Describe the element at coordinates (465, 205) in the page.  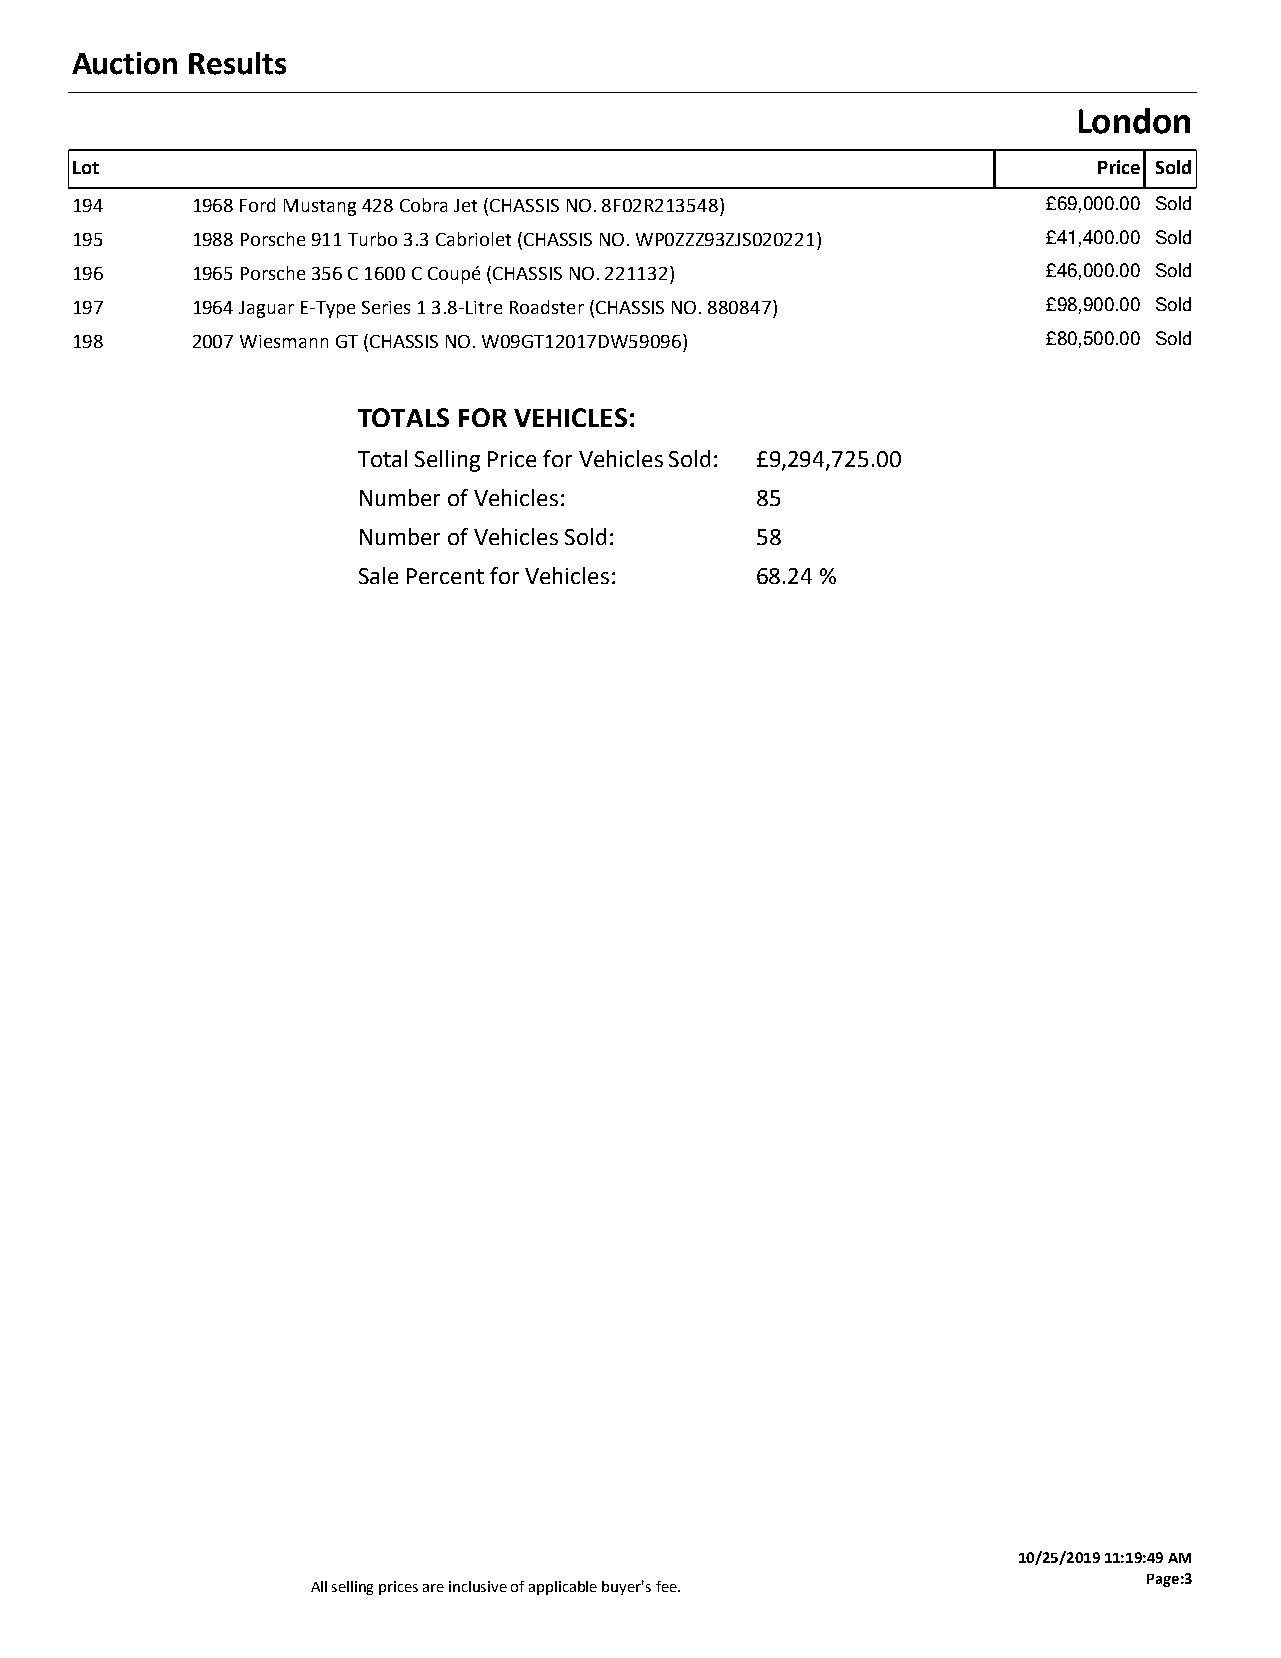
I see `Jet` at that location.
